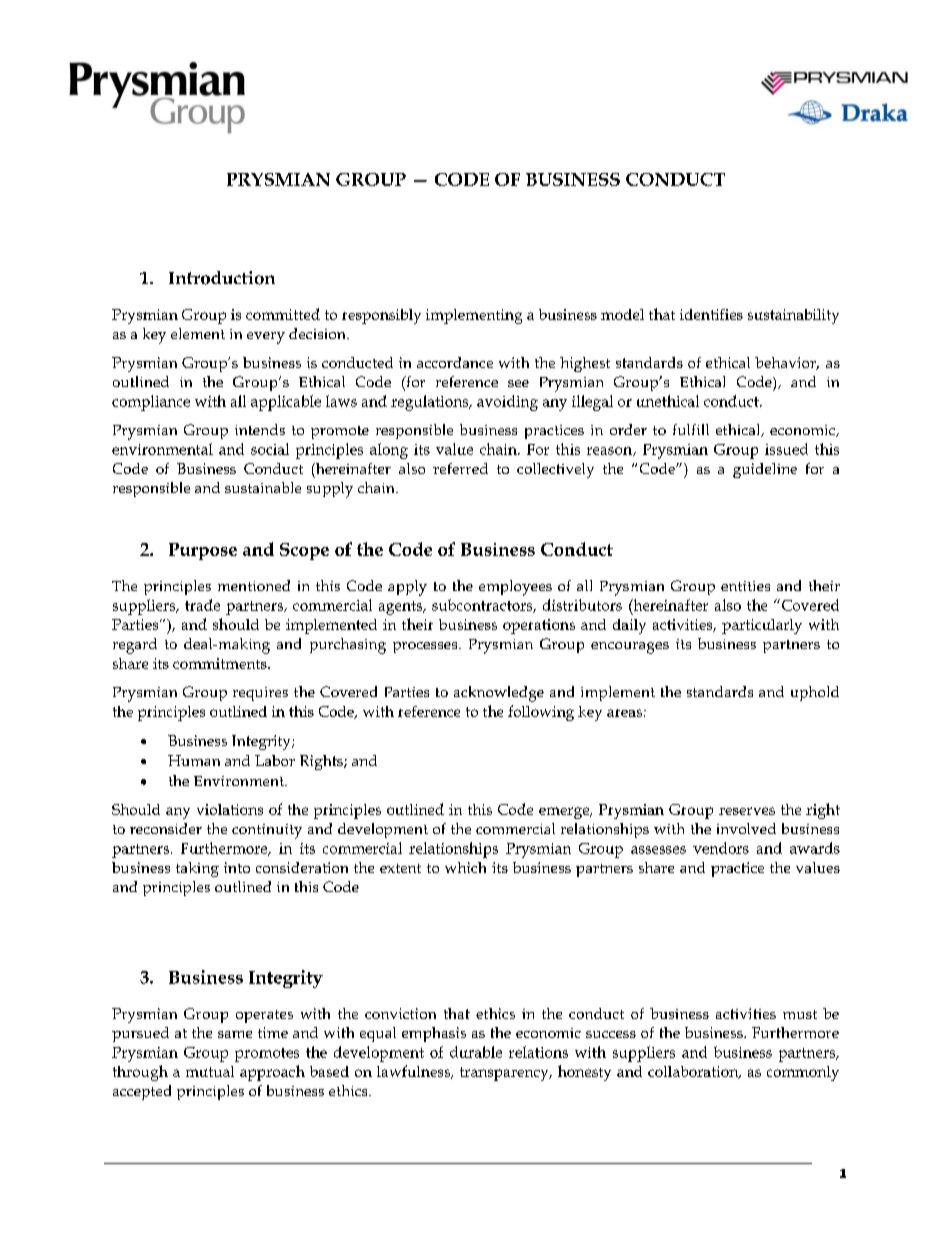  Describe the element at coordinates (222, 278) in the page. I see `Introduction` at that location.
